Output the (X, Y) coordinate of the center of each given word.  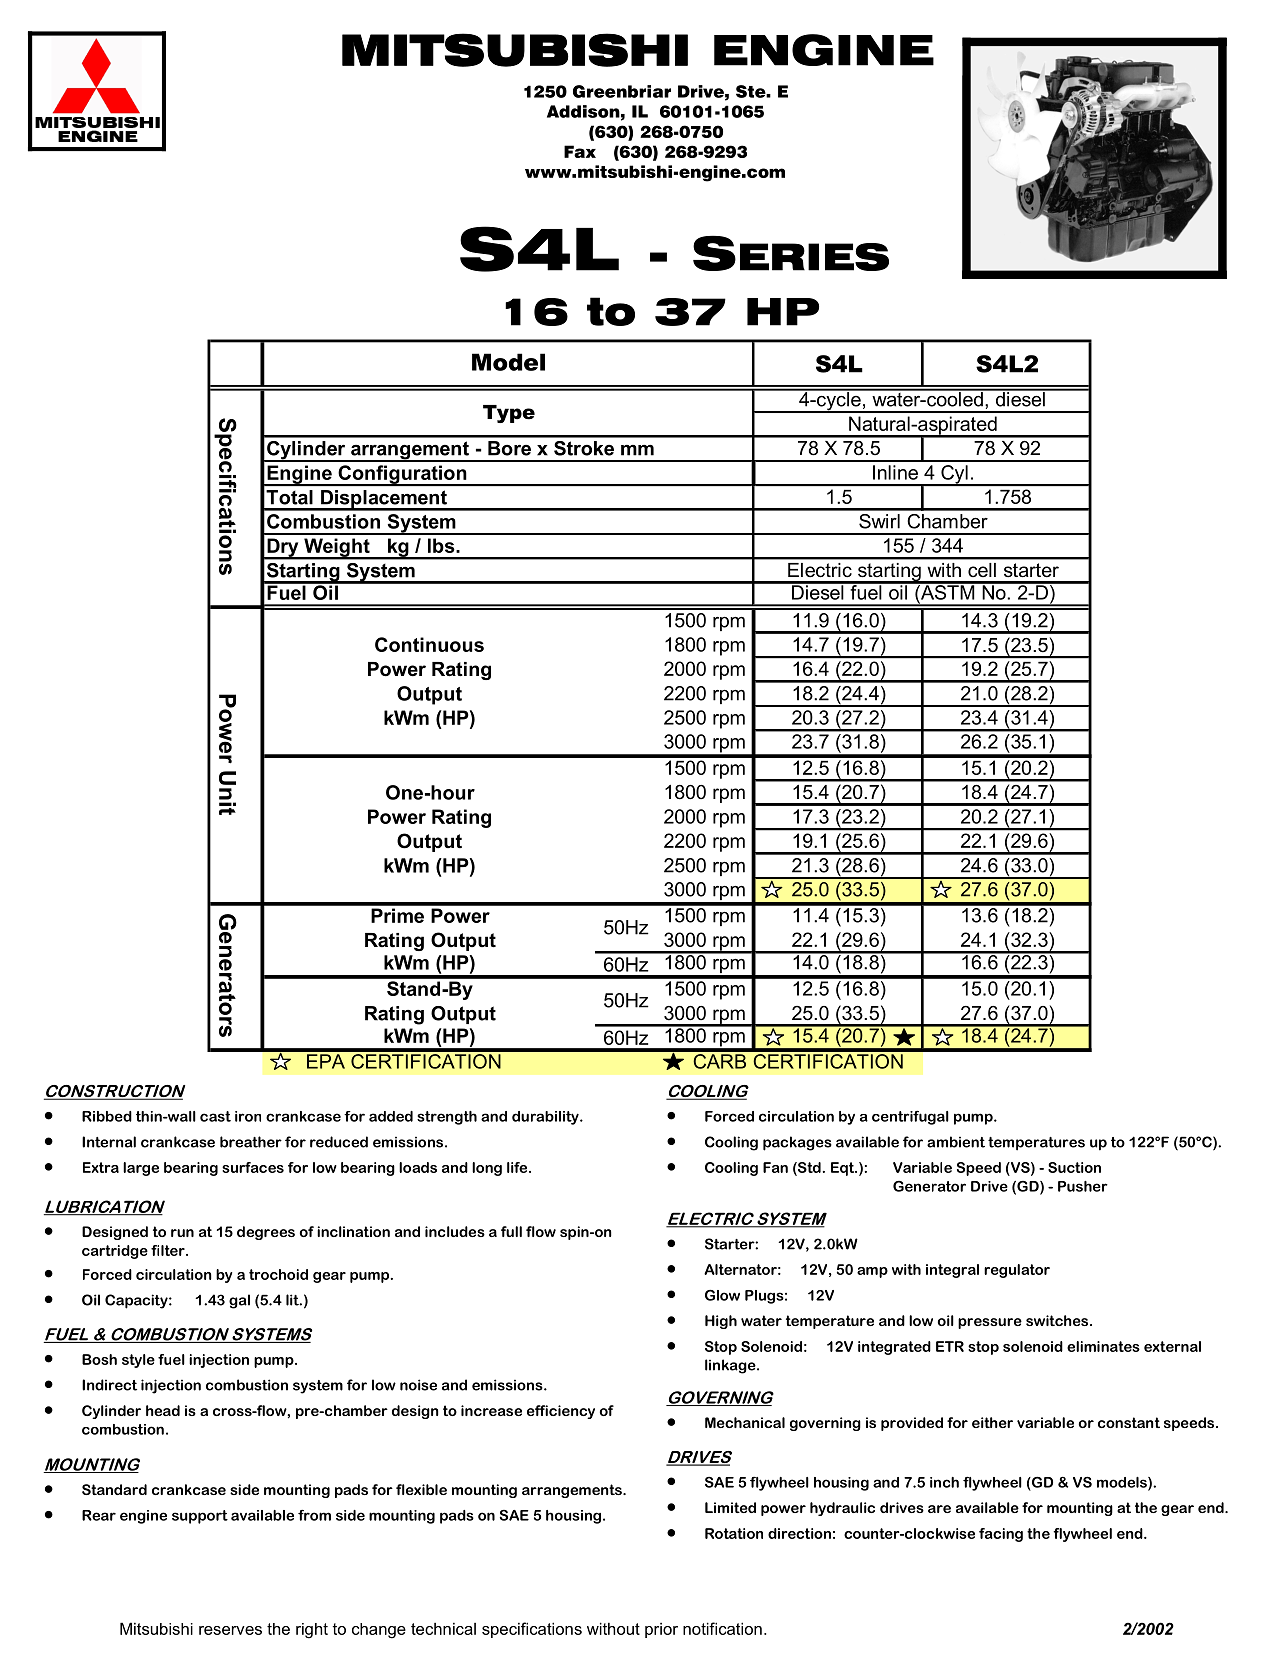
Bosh (99, 1359)
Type (509, 414)
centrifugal (910, 1117)
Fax (580, 151)
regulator (1017, 1271)
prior (661, 1630)
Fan (775, 1167)
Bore (509, 448)
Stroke (584, 448)
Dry (283, 548)
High (721, 1322)
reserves (230, 1630)
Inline (895, 472)
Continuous (429, 644)
